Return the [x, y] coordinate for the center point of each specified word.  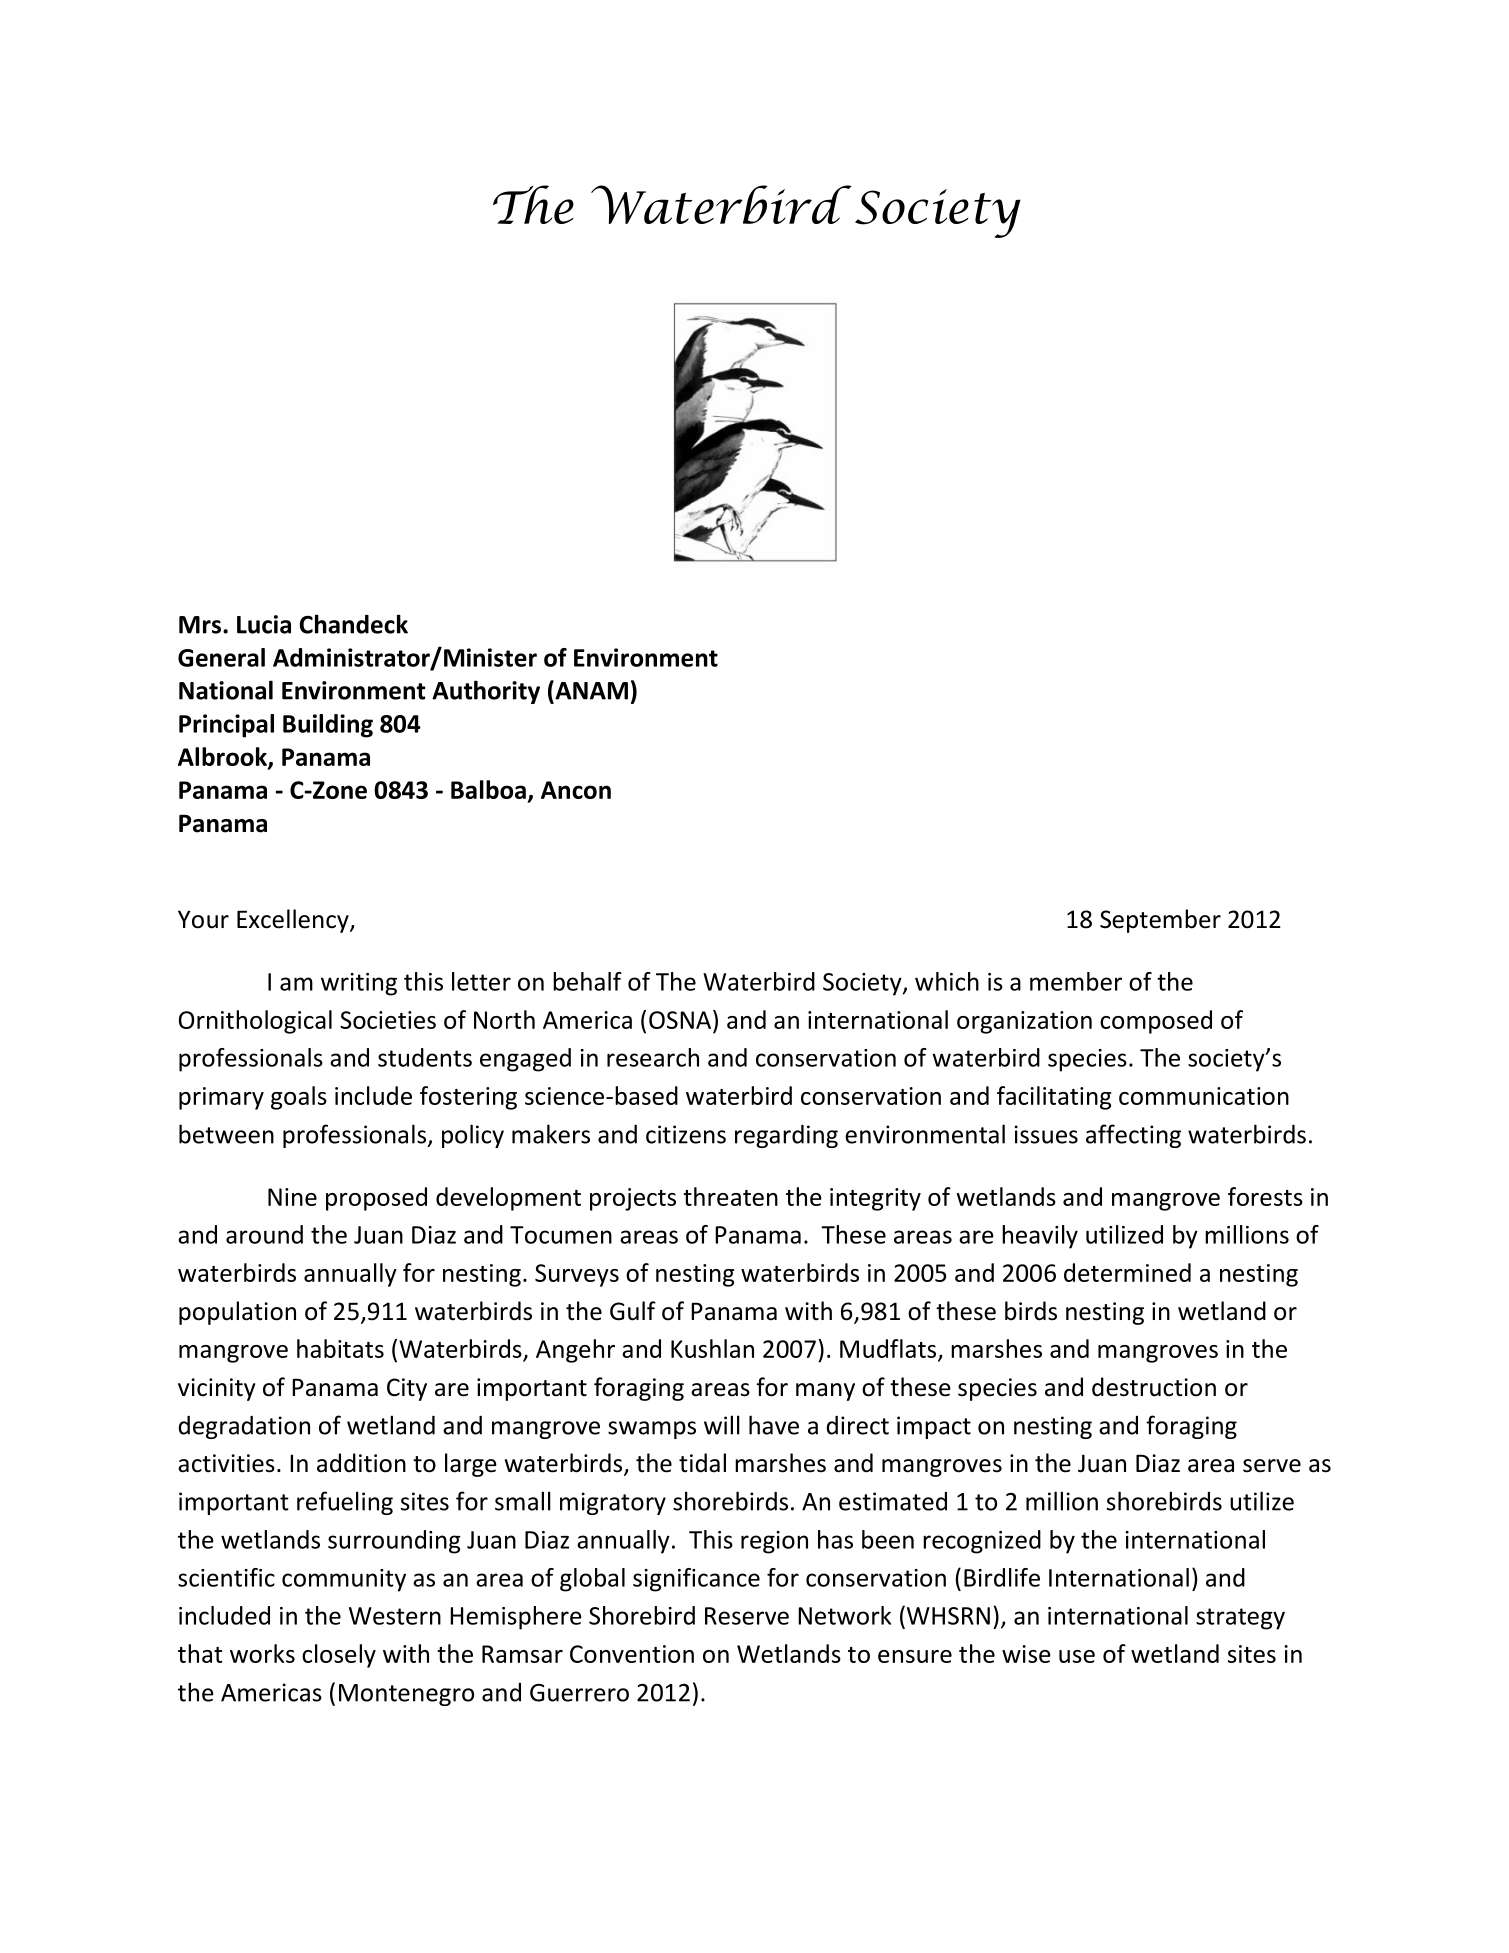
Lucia [264, 624]
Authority [486, 692]
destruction [1154, 1387]
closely [339, 1656]
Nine [292, 1197]
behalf [587, 981]
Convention [632, 1654]
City [407, 1389]
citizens [686, 1134]
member [1076, 981]
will [722, 1425]
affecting [1133, 1136]
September [1160, 921]
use [1077, 1656]
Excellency [294, 921]
